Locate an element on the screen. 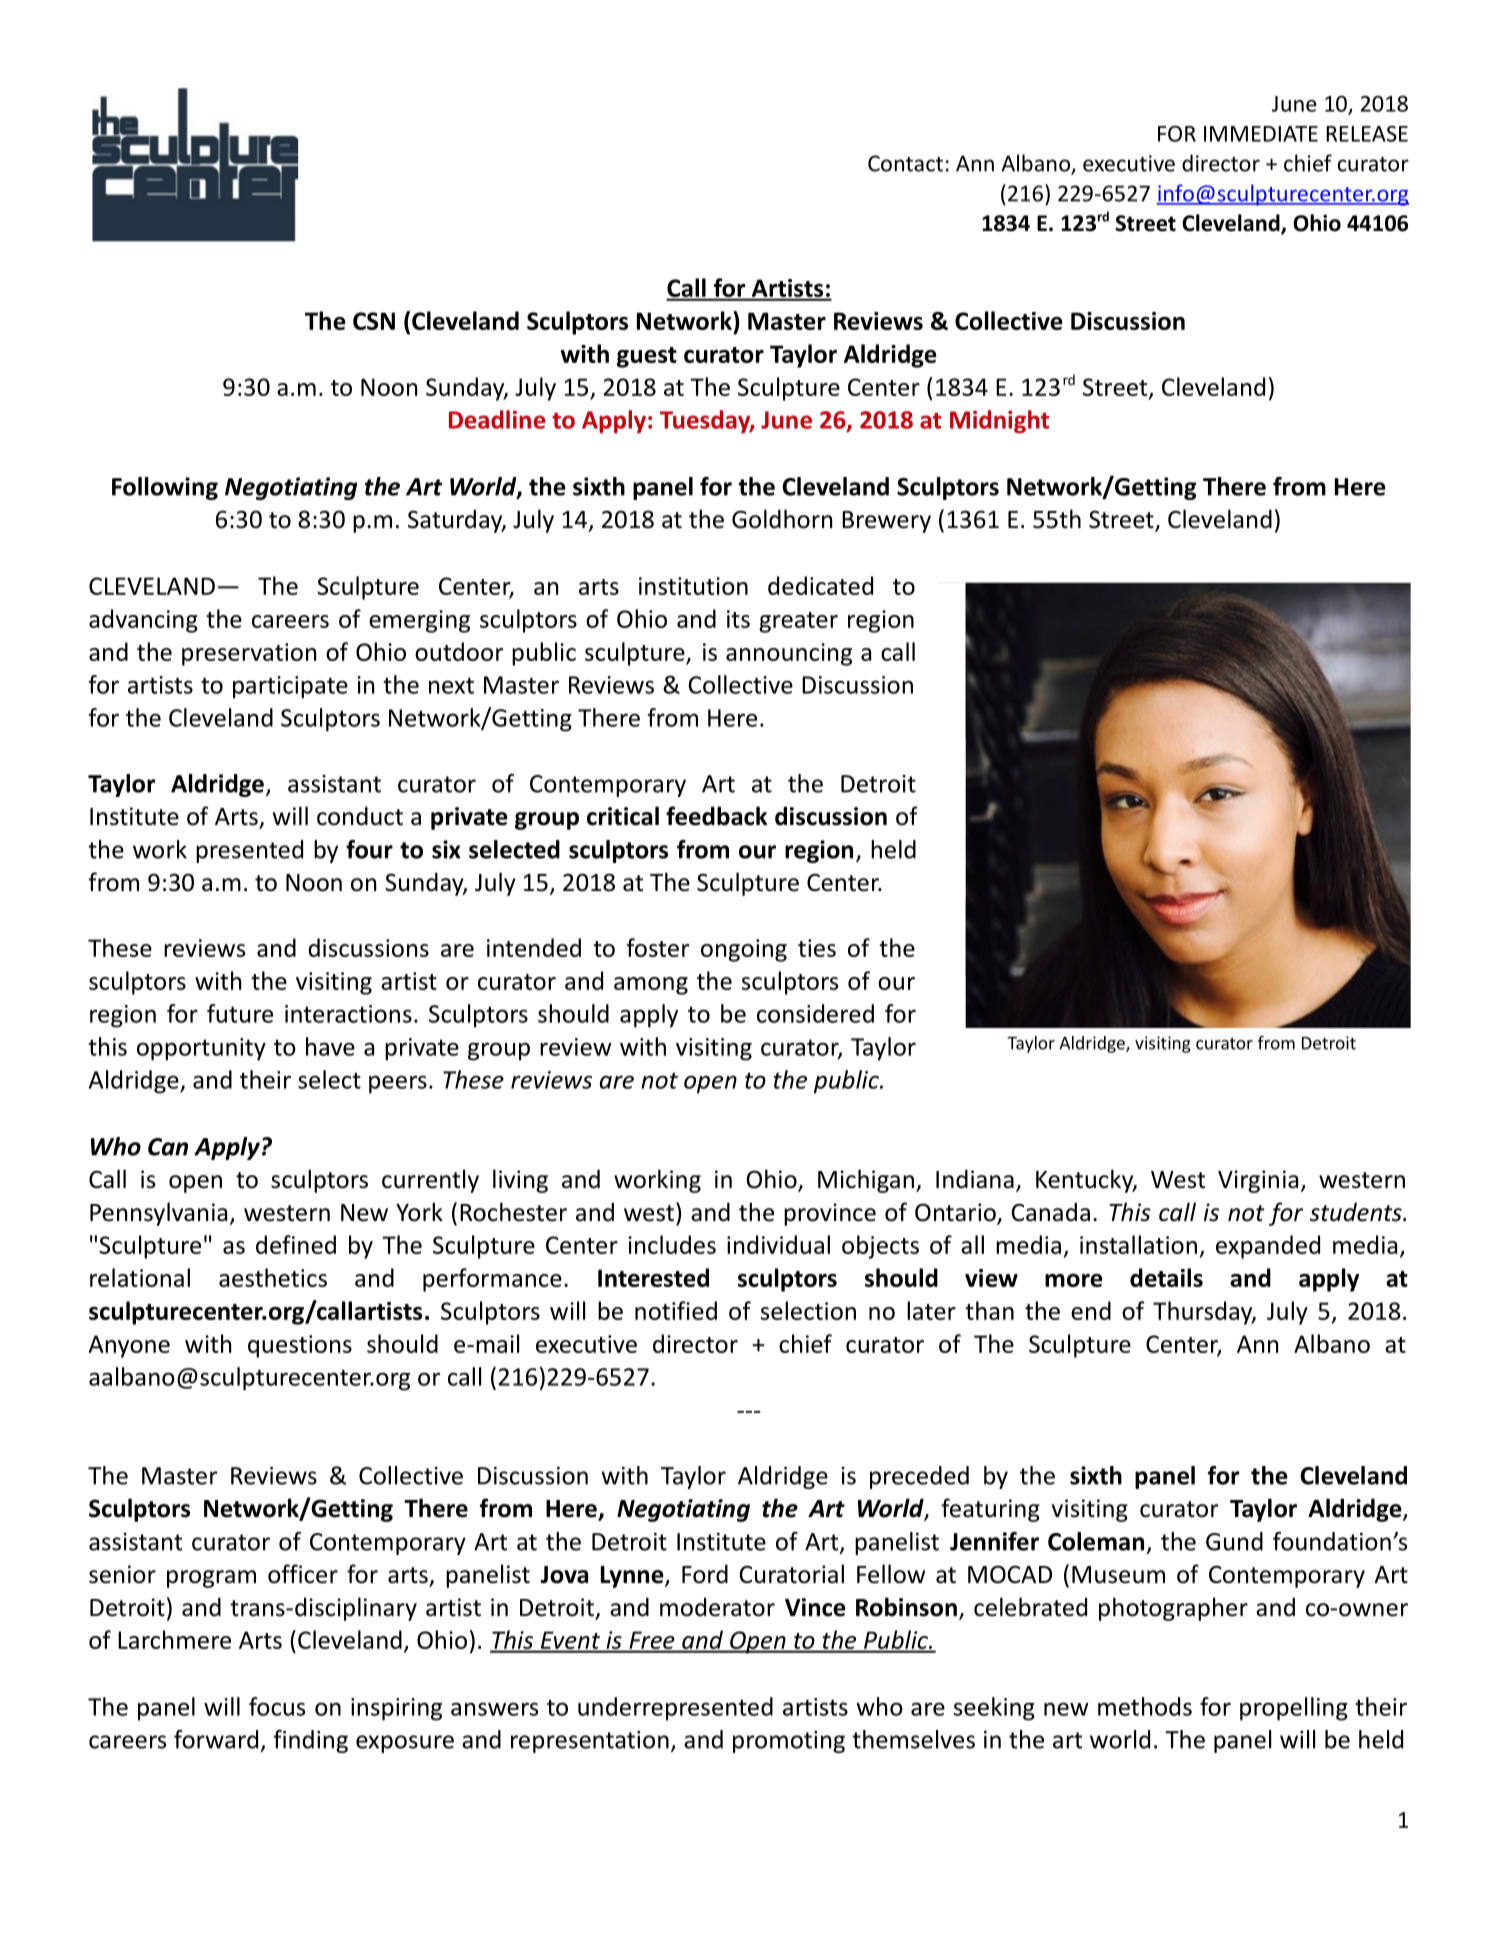 The width and height of the screenshot is (1497, 1938). promoting is located at coordinates (789, 1742).
